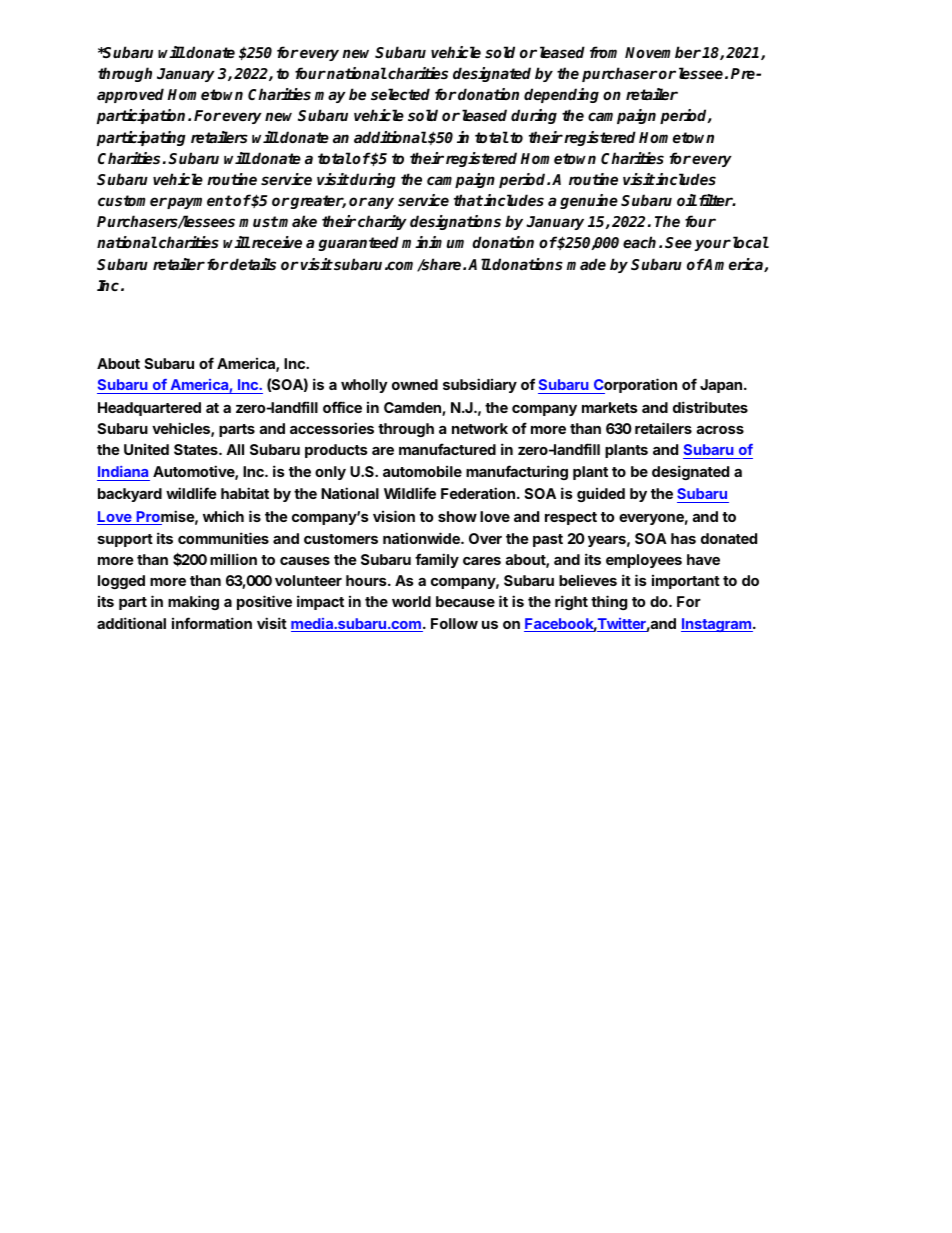 The height and width of the page is (1233, 952). What do you see at coordinates (193, 602) in the page?
I see `making` at bounding box center [193, 602].
